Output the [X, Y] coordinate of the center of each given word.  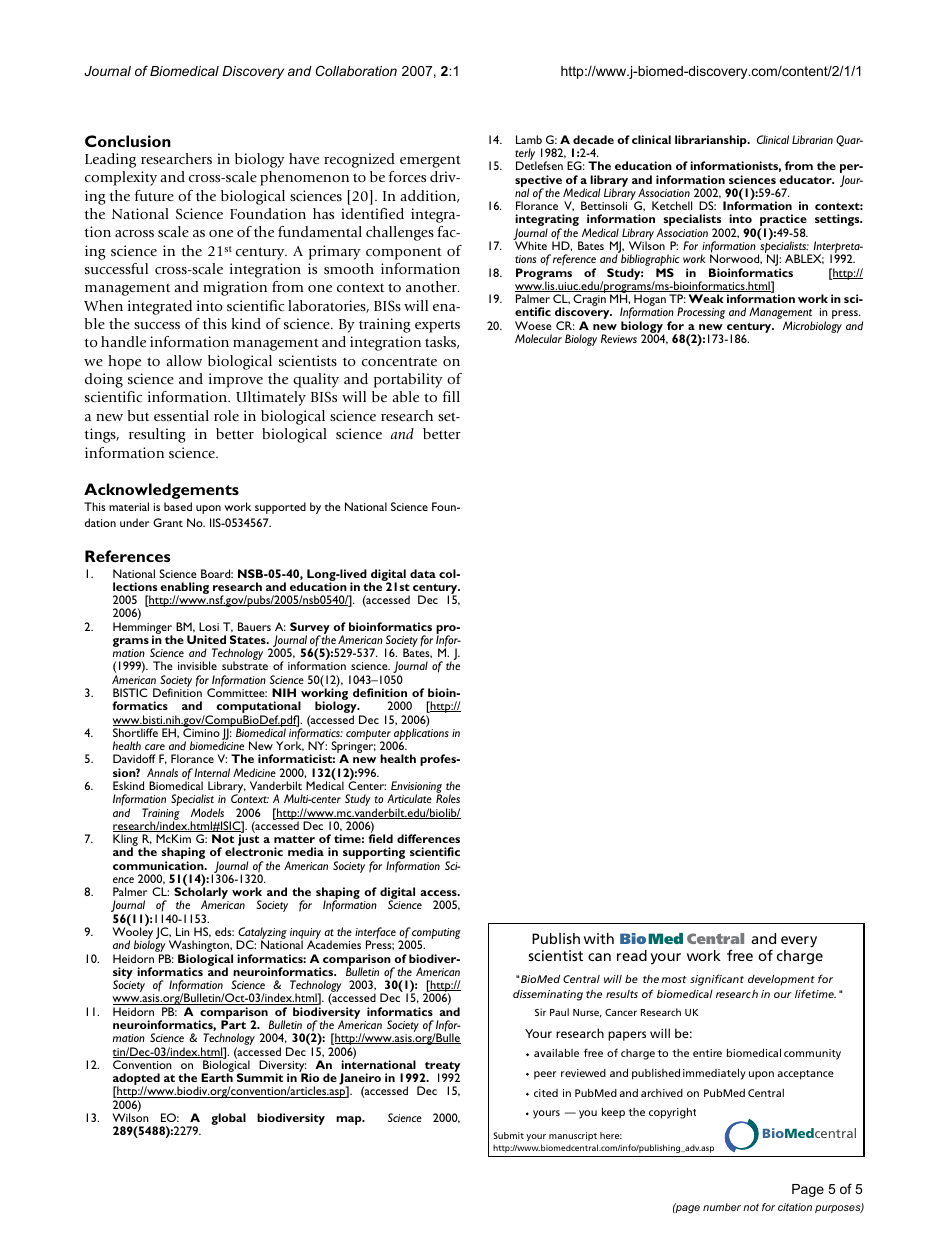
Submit [509, 1135]
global [228, 1119]
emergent [430, 161]
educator [806, 179]
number [722, 1207]
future [154, 195]
